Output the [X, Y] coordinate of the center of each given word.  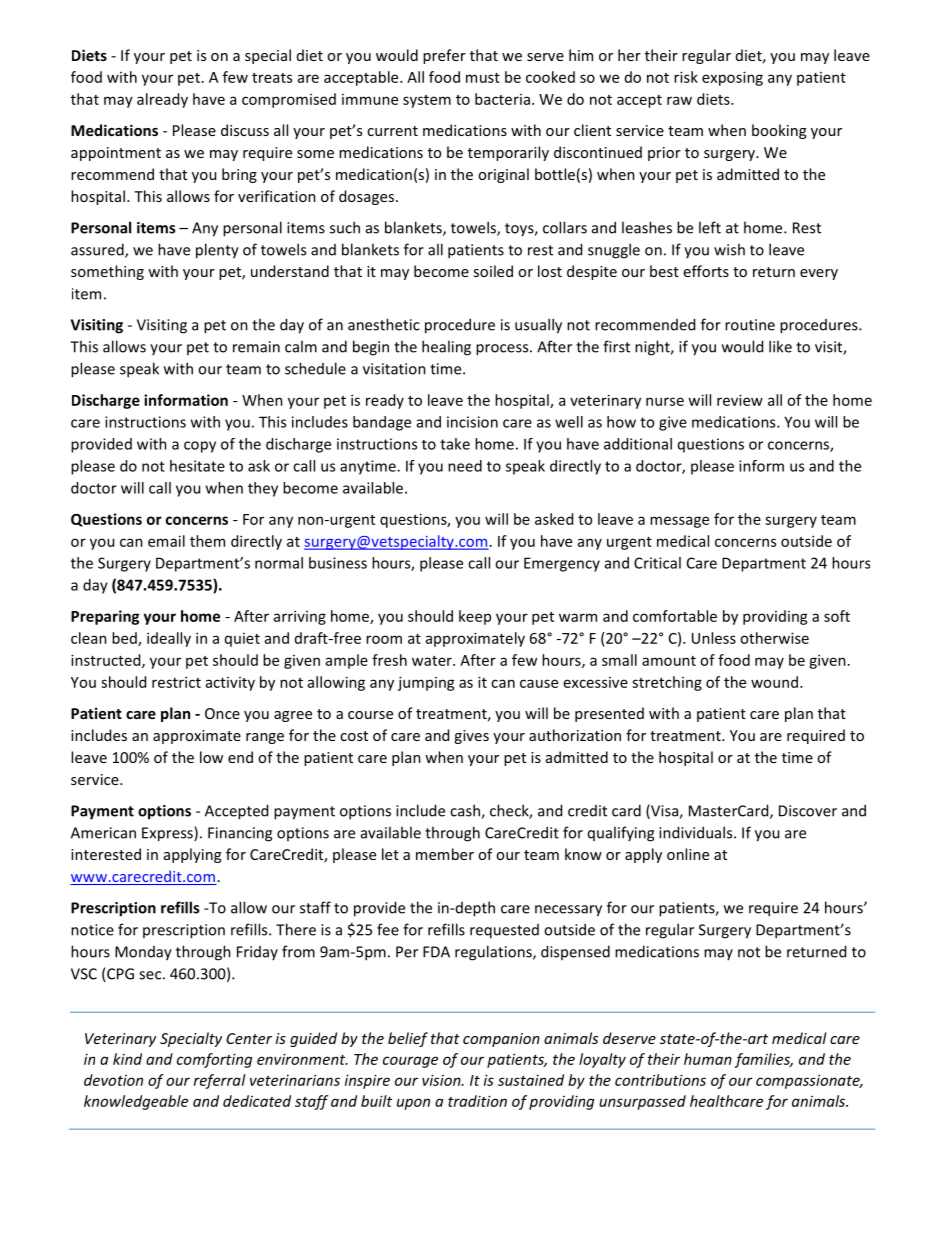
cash [466, 811]
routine [750, 325]
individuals [697, 832]
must [483, 78]
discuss [245, 130]
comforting [214, 1060]
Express [168, 834]
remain [256, 347]
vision [442, 1080]
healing [446, 348]
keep [475, 617]
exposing [732, 78]
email [166, 541]
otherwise [774, 638]
